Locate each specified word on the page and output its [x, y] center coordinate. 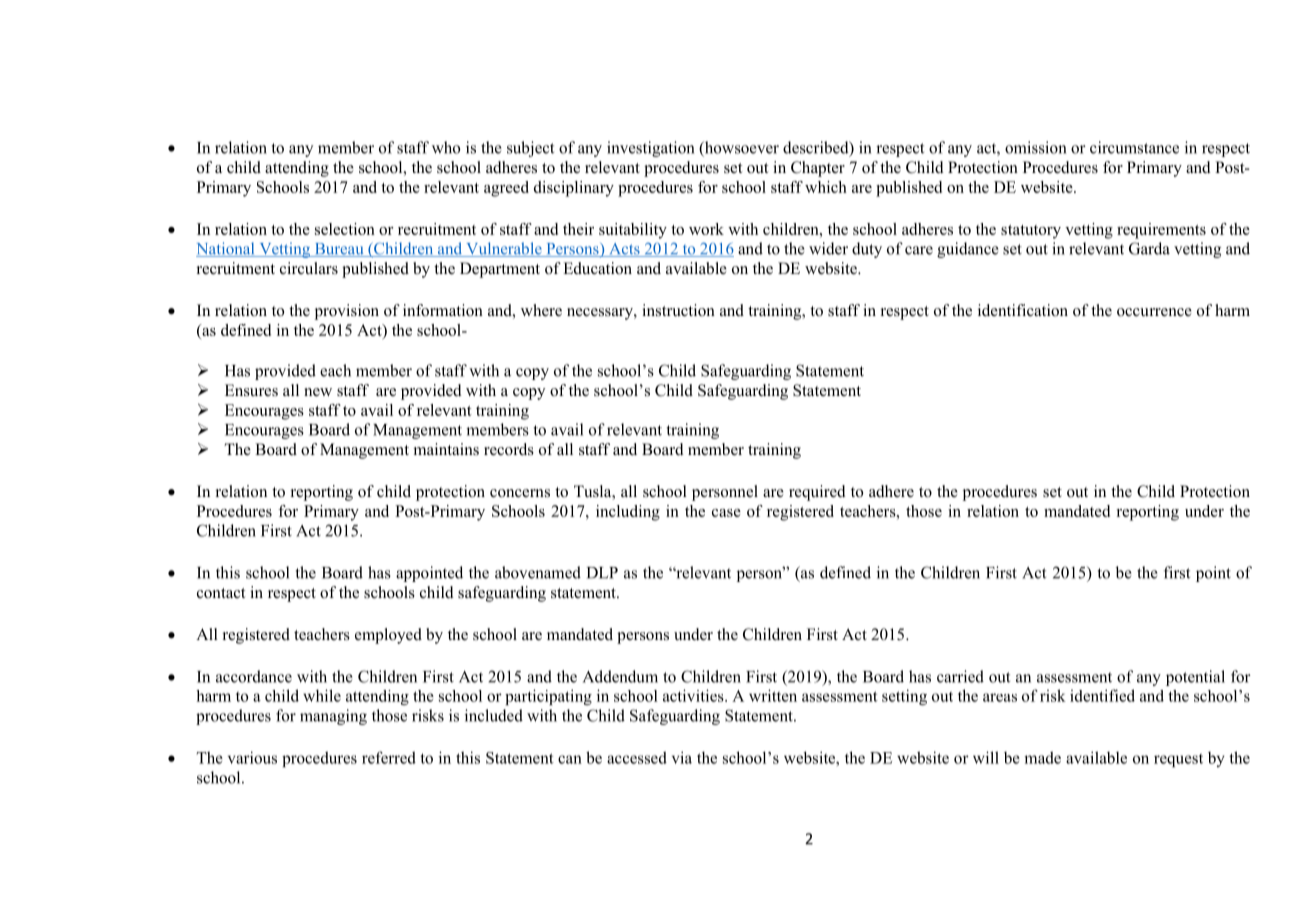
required [817, 493]
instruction [678, 310]
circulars [309, 268]
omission [1035, 147]
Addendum [620, 676]
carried [960, 676]
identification [1023, 310]
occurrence [1154, 312]
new [318, 392]
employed [388, 636]
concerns [520, 493]
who [446, 147]
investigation [650, 149]
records [509, 449]
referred [389, 757]
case [726, 513]
